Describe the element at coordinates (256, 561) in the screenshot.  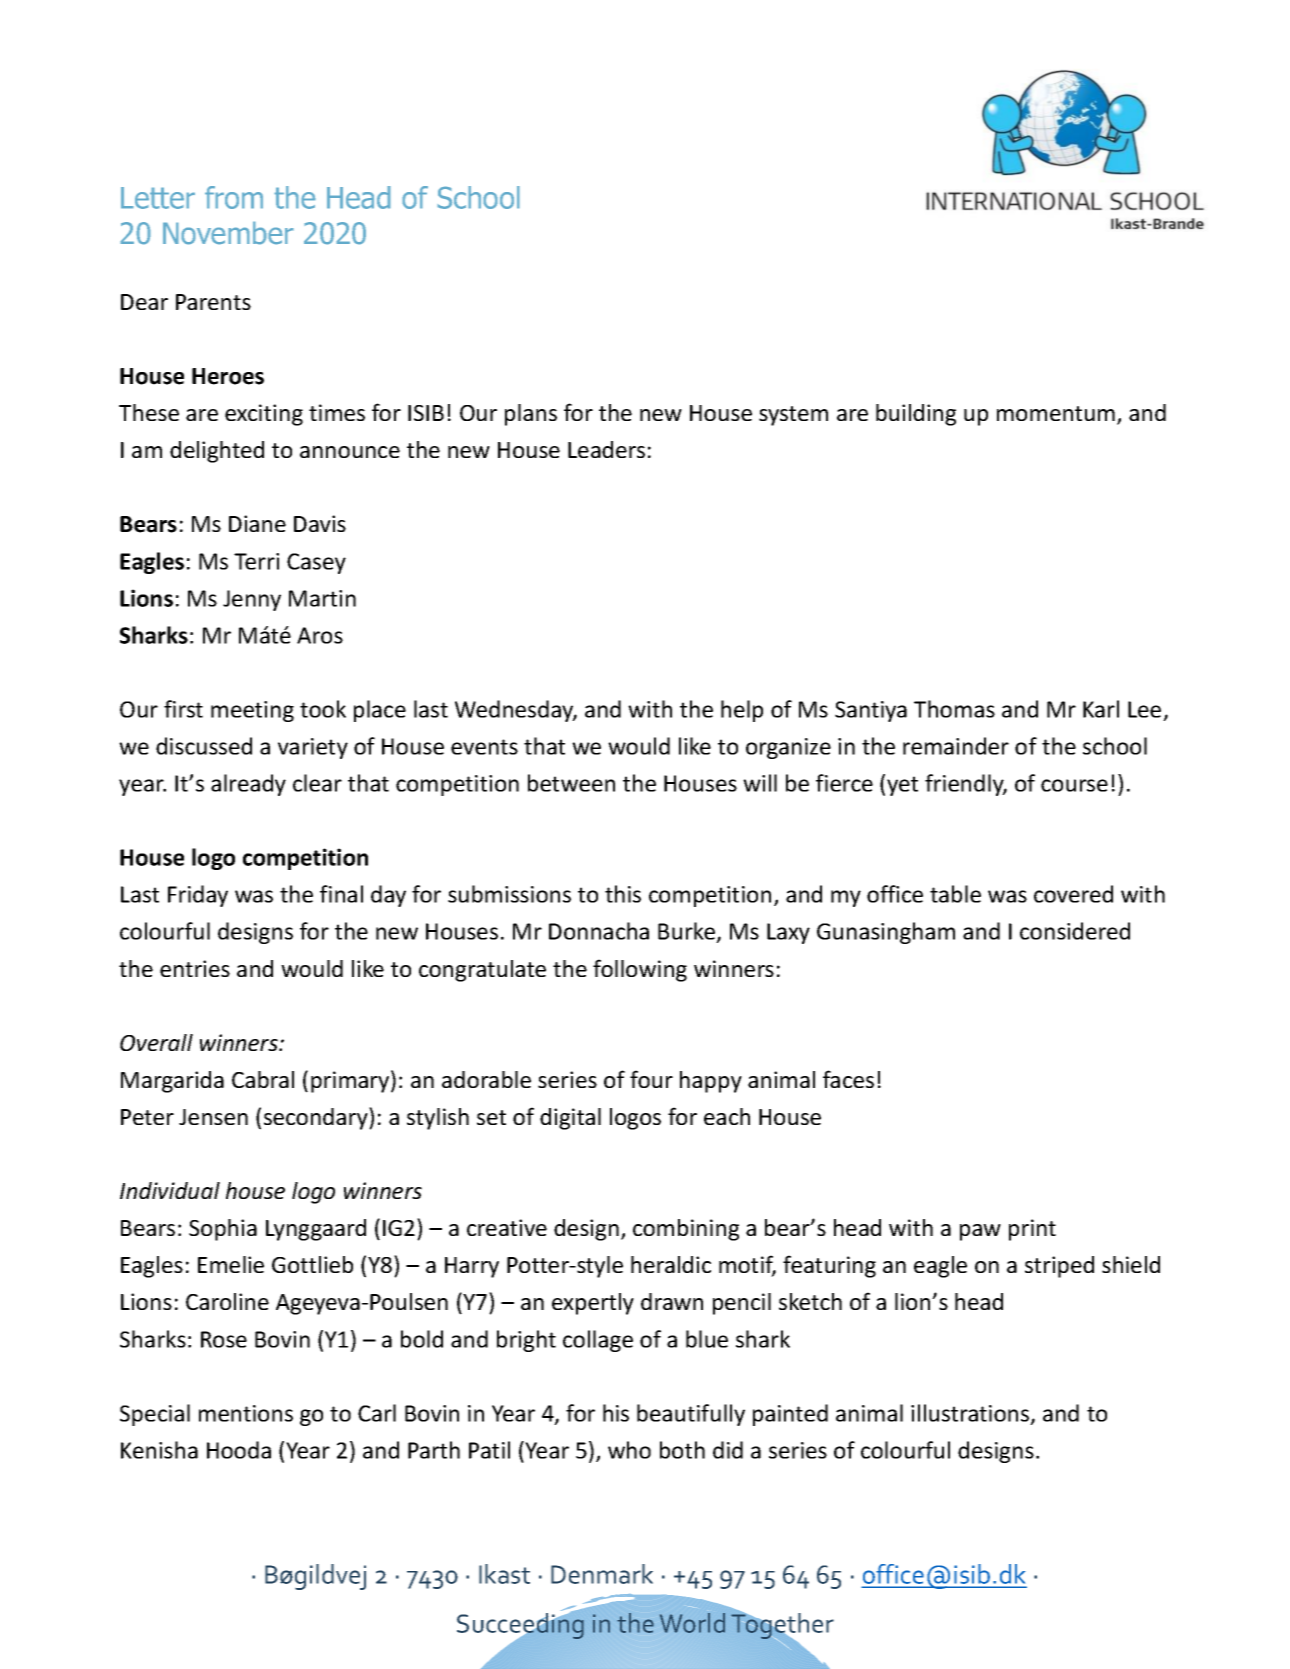
I see `Terri` at that location.
